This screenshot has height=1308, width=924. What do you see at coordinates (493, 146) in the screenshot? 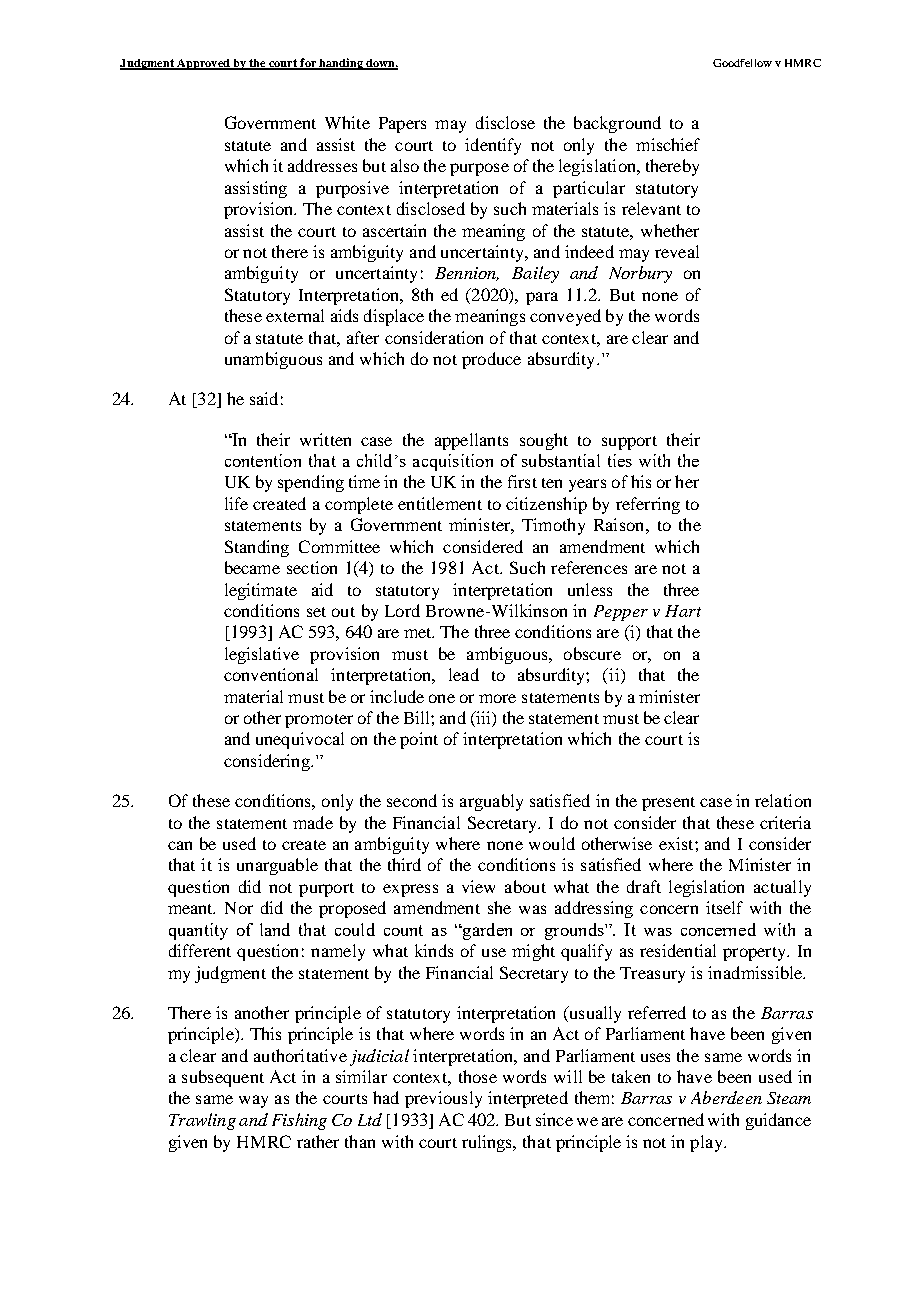
I see `identify` at bounding box center [493, 146].
